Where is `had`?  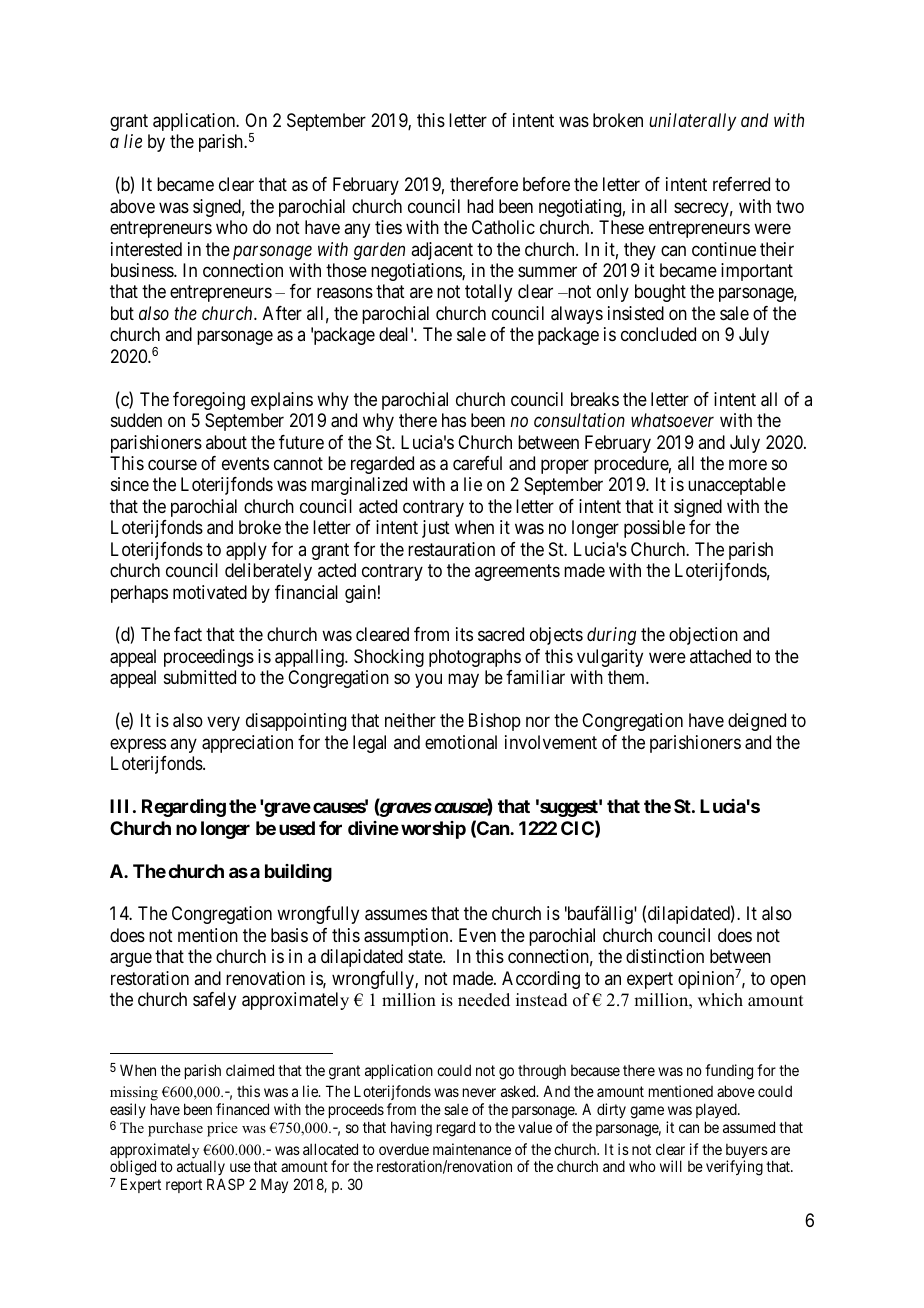
had is located at coordinates (480, 206).
